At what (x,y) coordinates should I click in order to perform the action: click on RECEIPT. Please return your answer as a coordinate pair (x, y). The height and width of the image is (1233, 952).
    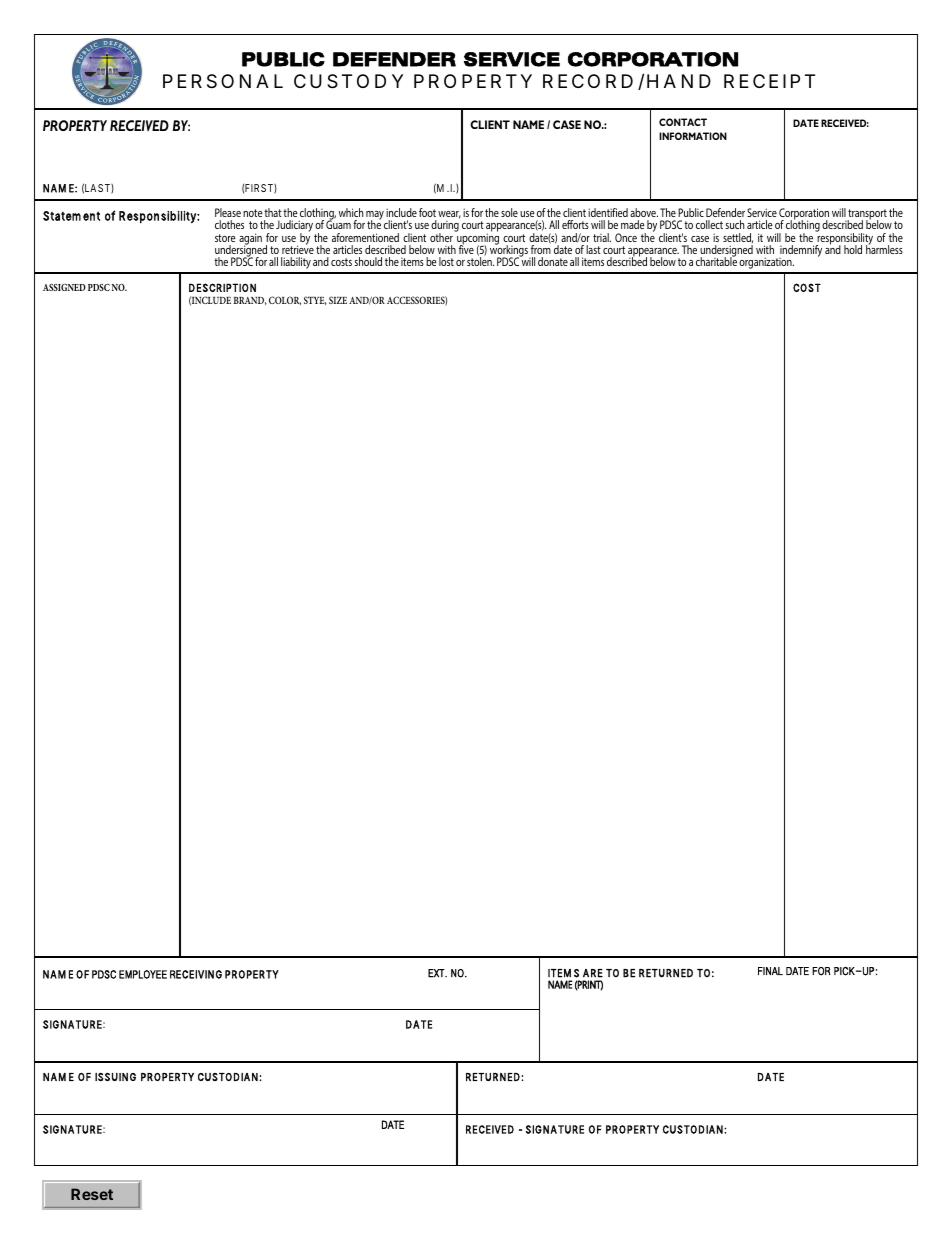
    Looking at the image, I should click on (769, 81).
